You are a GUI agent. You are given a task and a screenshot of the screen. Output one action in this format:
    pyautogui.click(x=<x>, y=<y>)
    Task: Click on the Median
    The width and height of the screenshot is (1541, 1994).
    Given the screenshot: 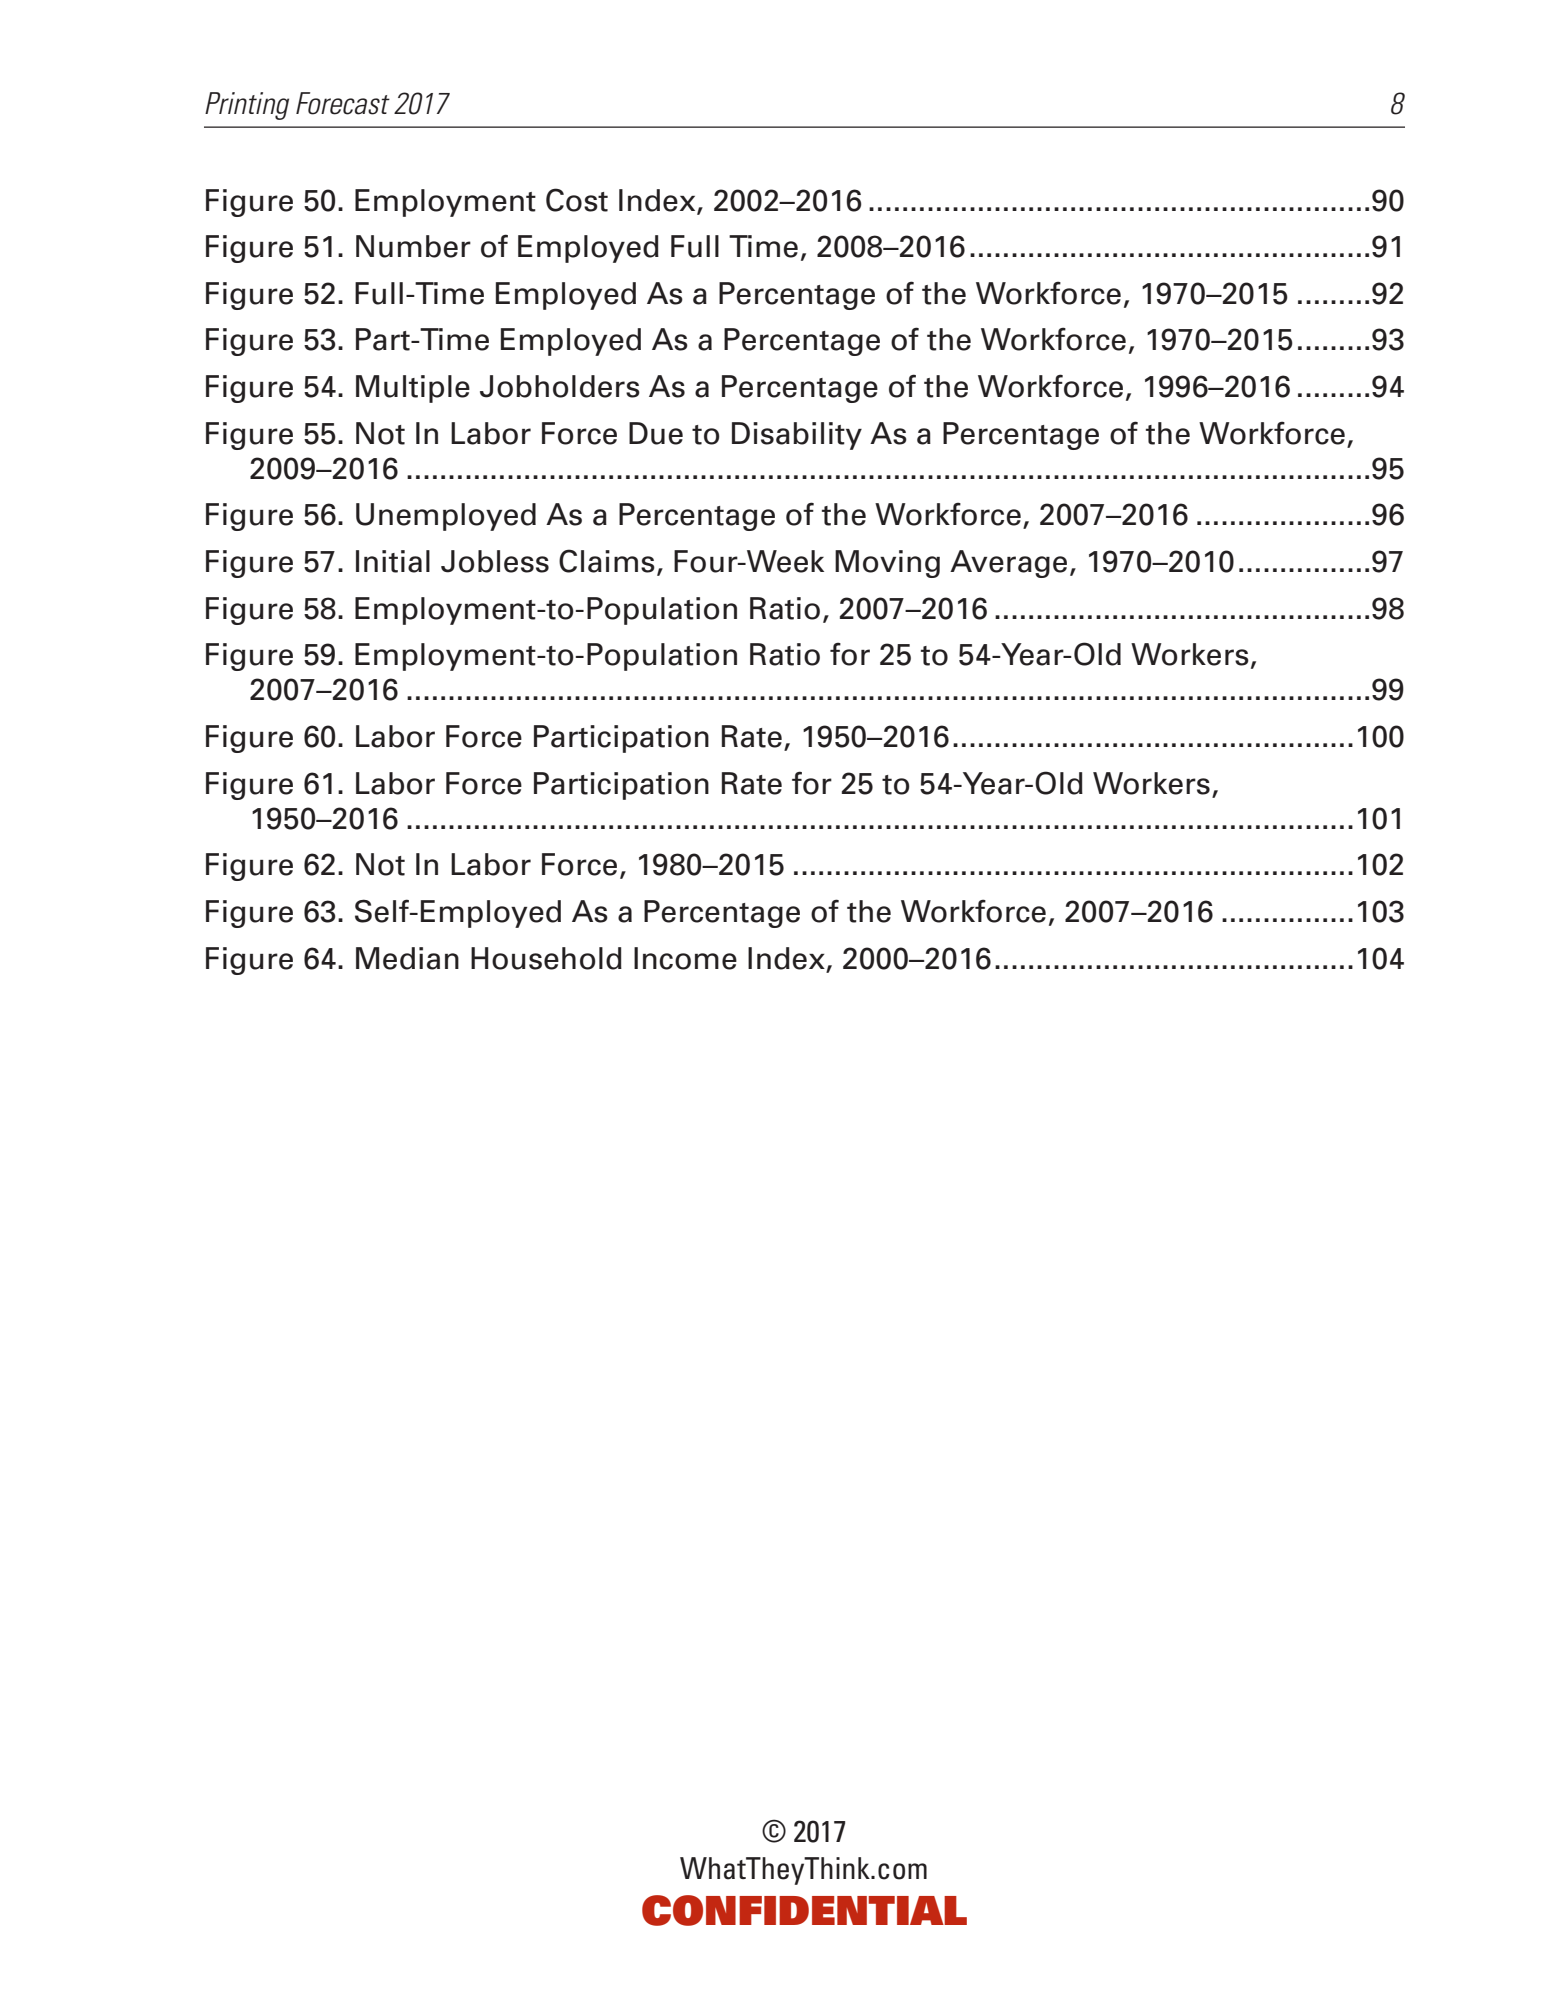 What is the action you would take?
    pyautogui.click(x=407, y=958)
